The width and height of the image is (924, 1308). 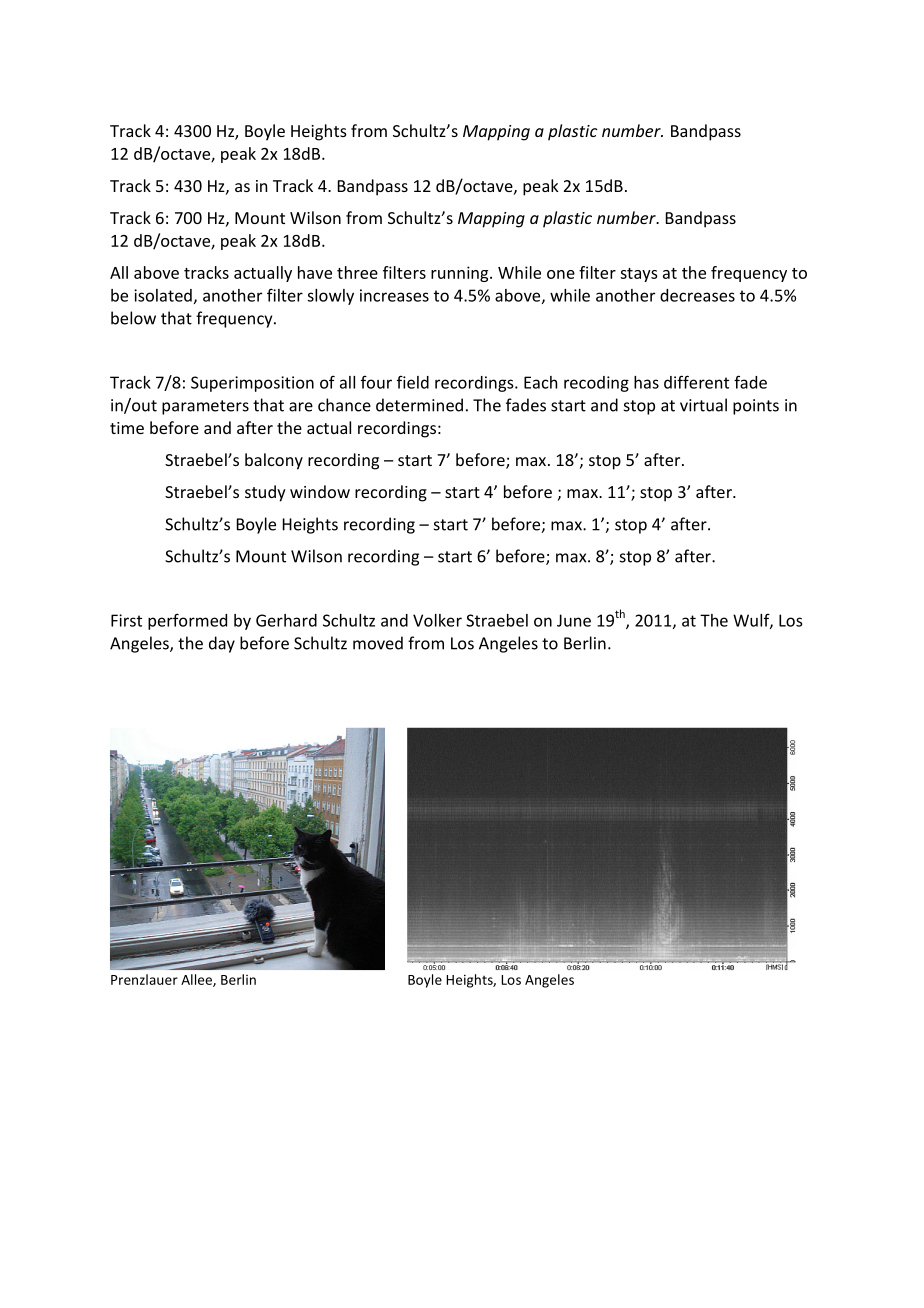 What do you see at coordinates (265, 493) in the image?
I see `study` at bounding box center [265, 493].
